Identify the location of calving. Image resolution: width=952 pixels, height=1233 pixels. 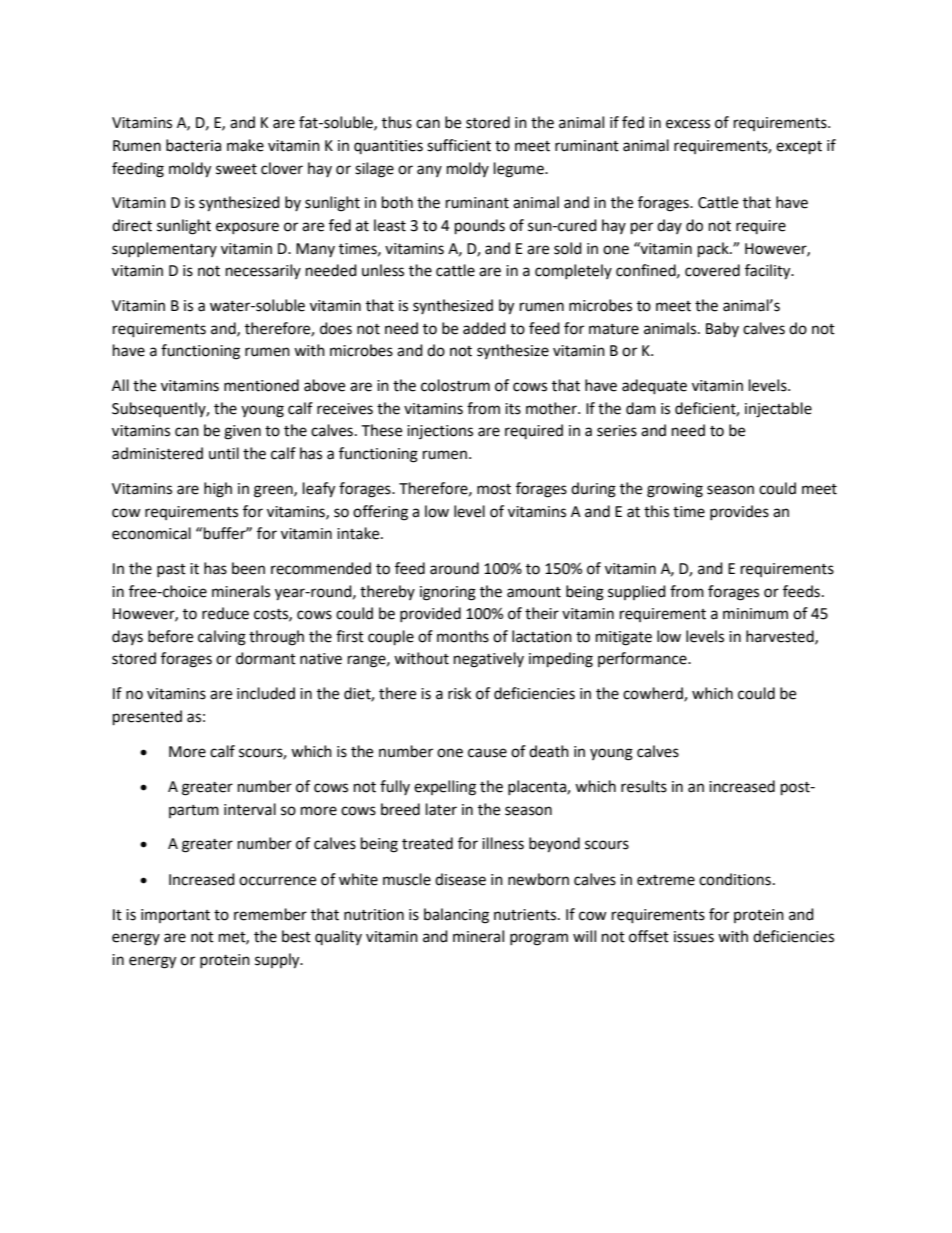
(222, 638).
